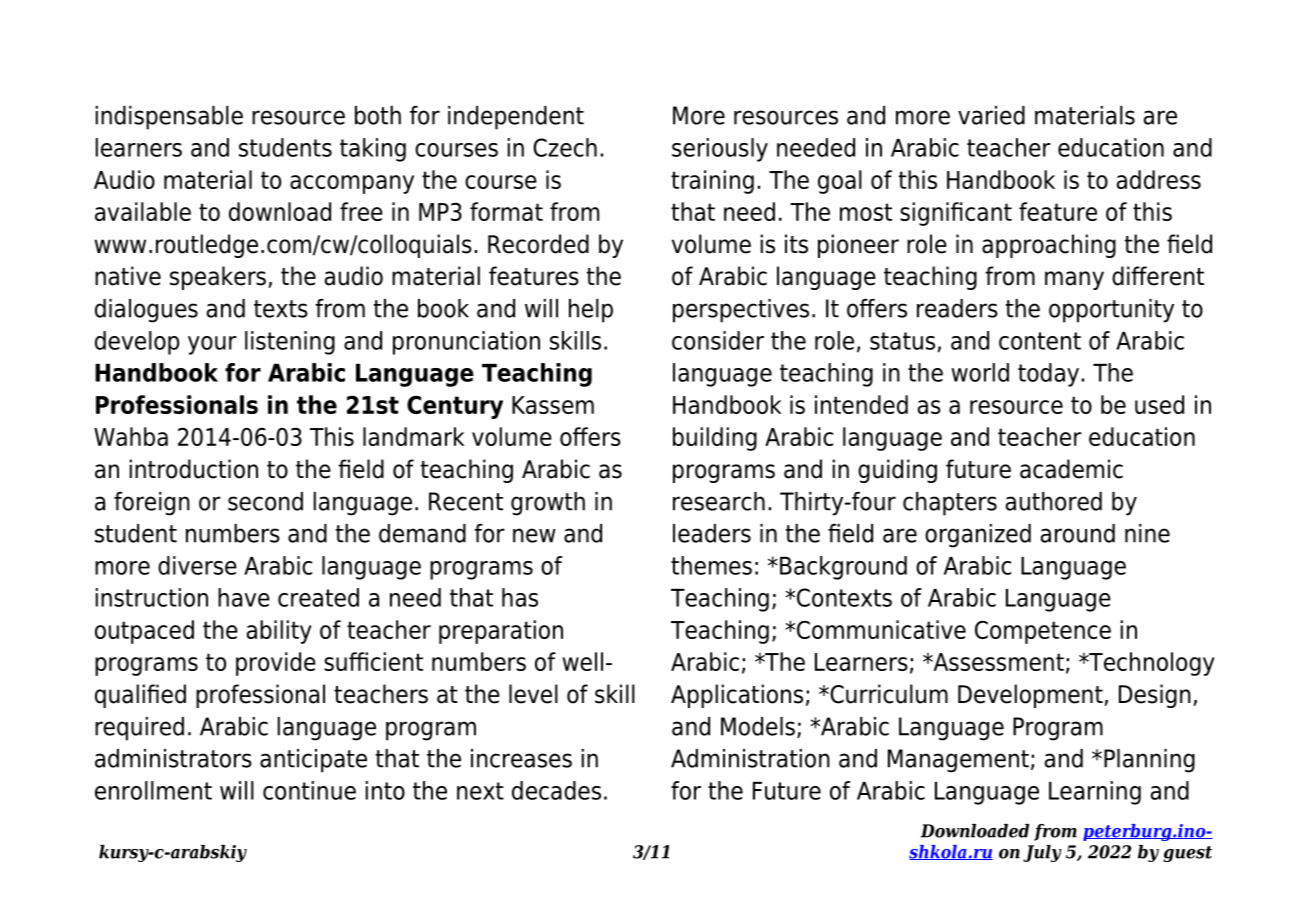 This page has width=1311, height=924. I want to click on Applications, so click(737, 696).
